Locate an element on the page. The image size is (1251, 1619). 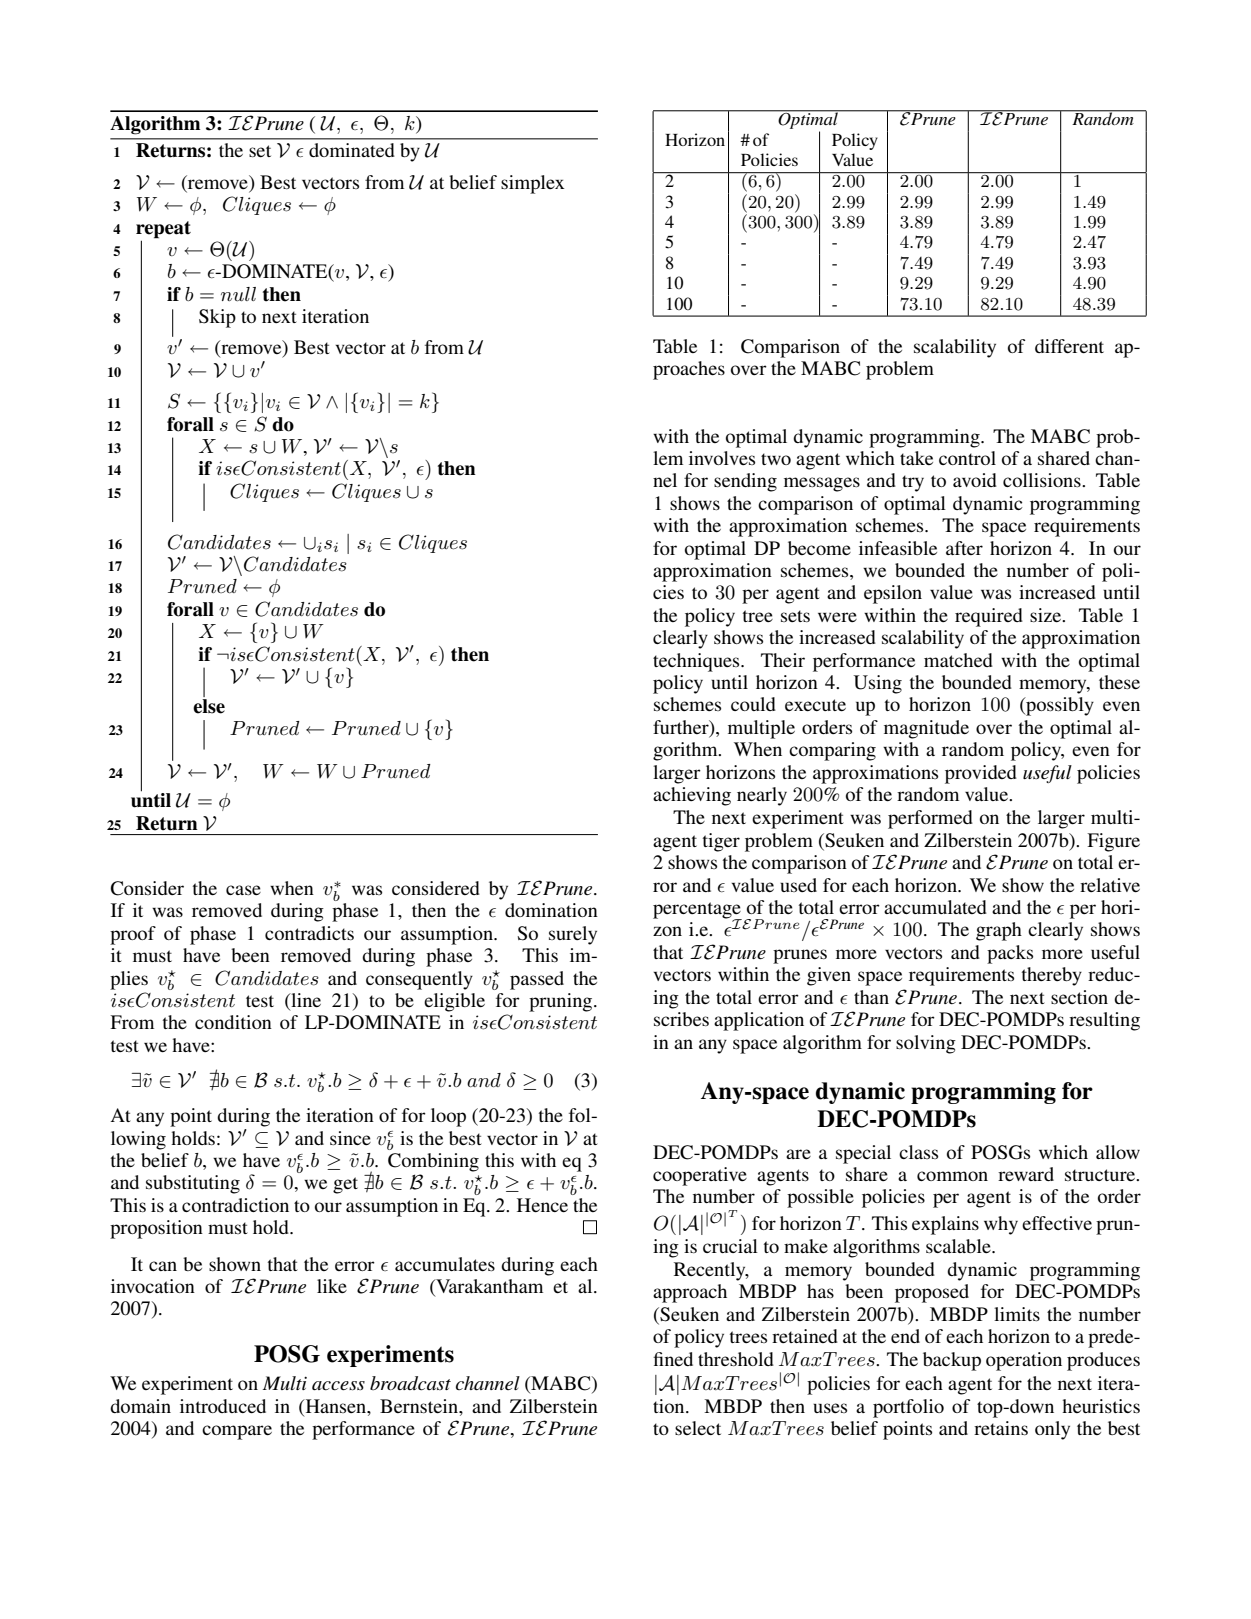
repeat is located at coordinates (163, 230).
